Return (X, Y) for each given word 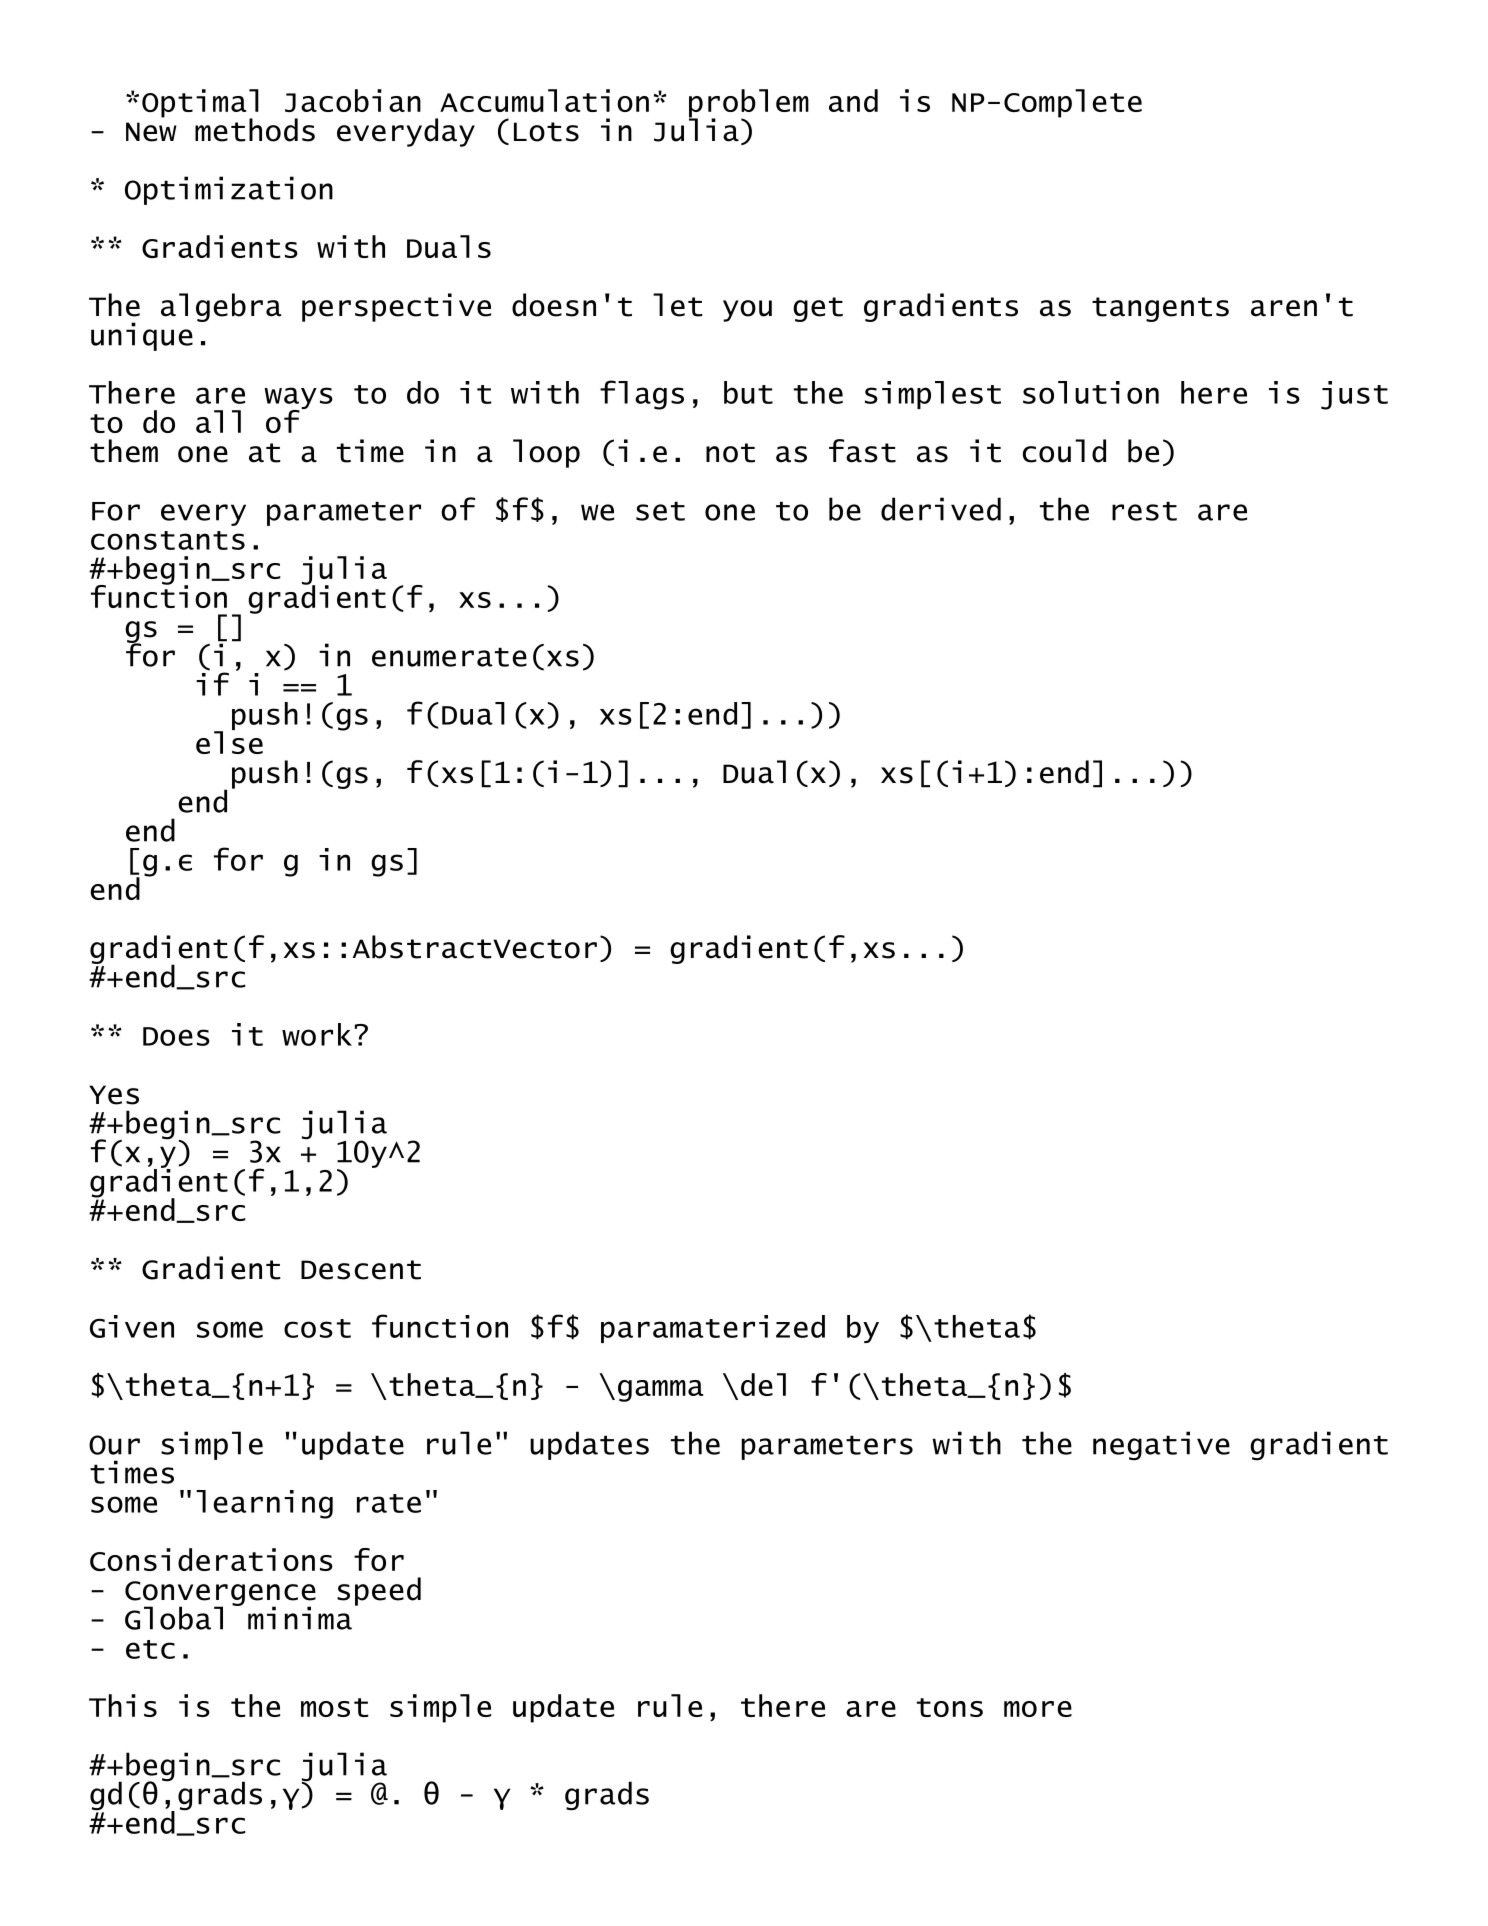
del (763, 1384)
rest (1144, 511)
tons (950, 1707)
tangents (1160, 309)
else (229, 741)
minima (300, 1618)
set (660, 511)
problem (749, 104)
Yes (114, 1095)
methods (255, 130)
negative (1161, 1446)
